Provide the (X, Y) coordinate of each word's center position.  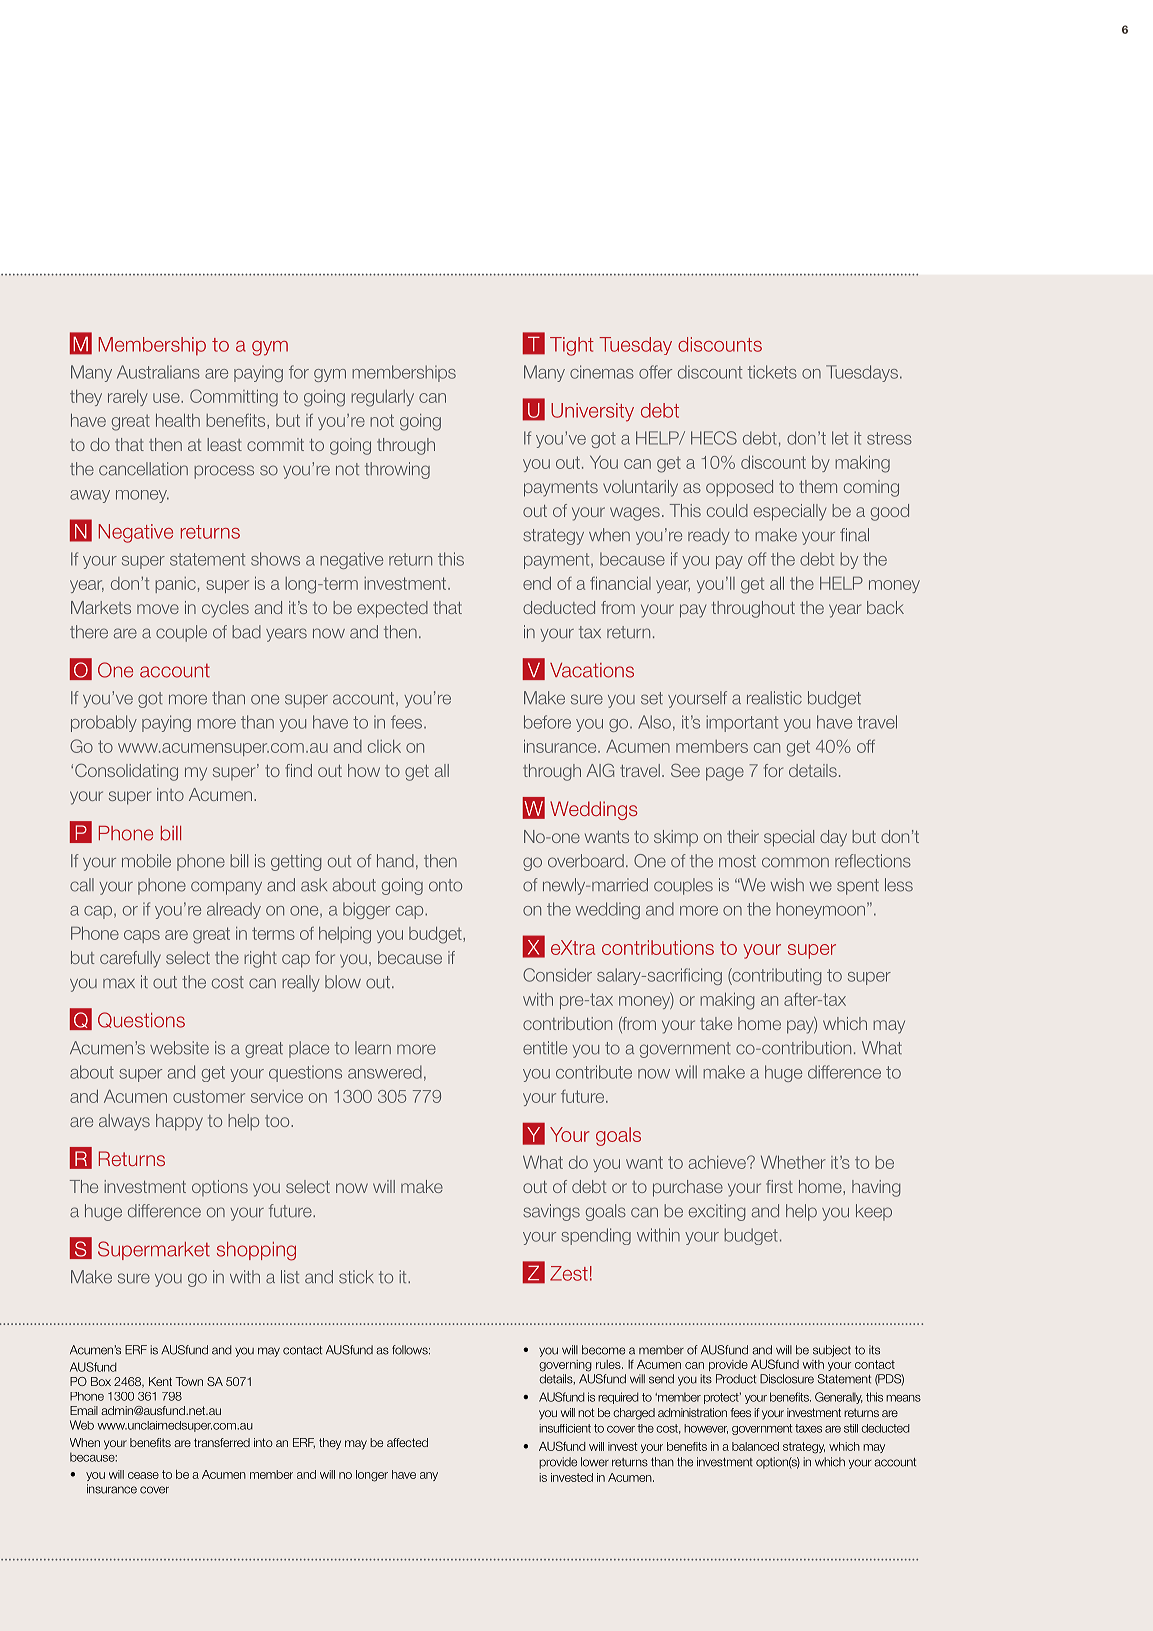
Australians (158, 372)
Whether (793, 1162)
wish (787, 885)
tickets (772, 372)
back (885, 607)
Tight (572, 346)
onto (445, 885)
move (158, 609)
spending (596, 1236)
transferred (222, 1442)
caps (142, 936)
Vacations (592, 670)
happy (179, 1122)
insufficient (565, 1428)
